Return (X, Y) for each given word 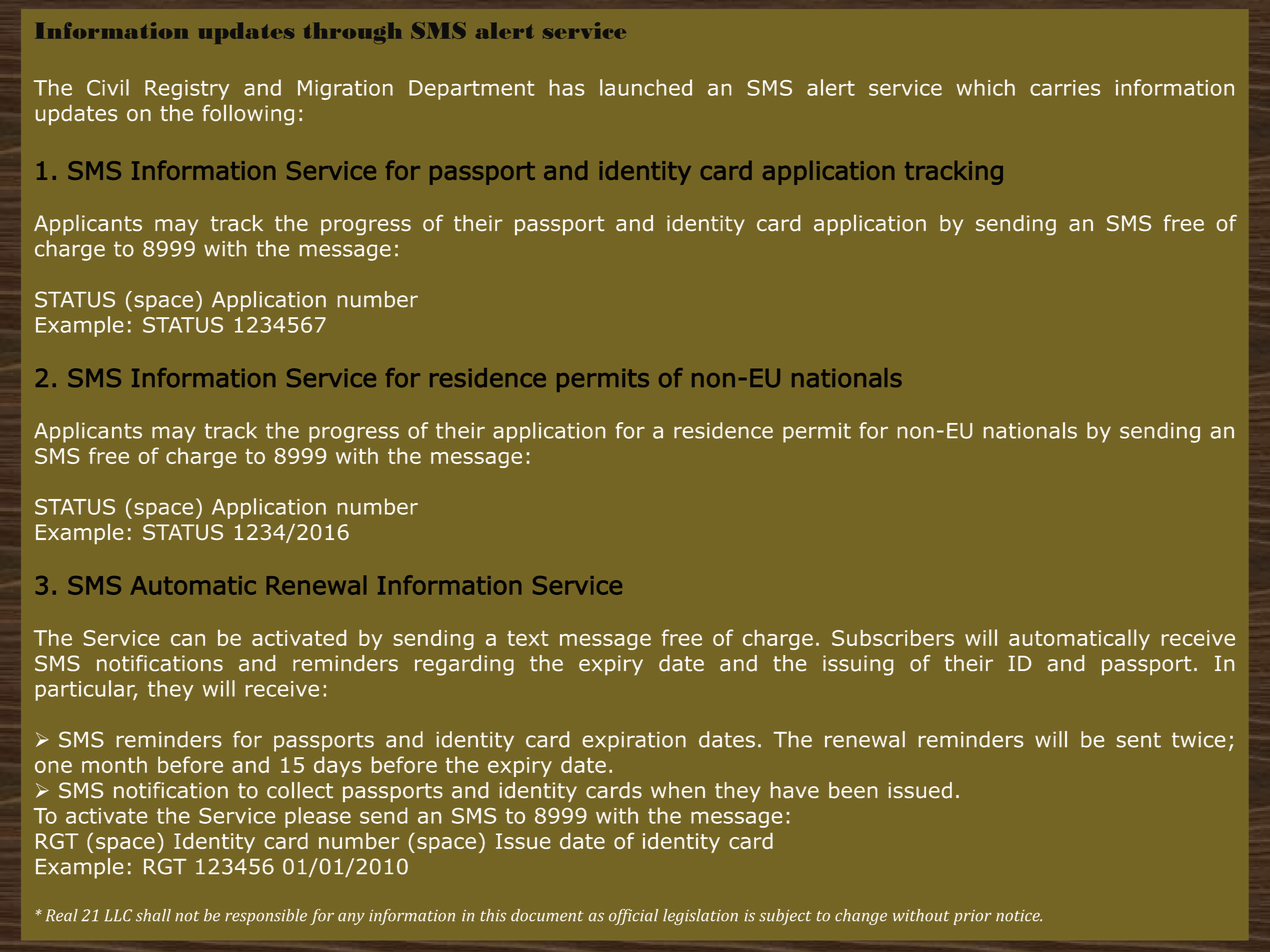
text (527, 638)
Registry (187, 90)
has (567, 87)
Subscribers (893, 638)
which (986, 87)
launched (646, 87)
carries (1065, 88)
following (248, 115)
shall (153, 915)
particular (86, 690)
